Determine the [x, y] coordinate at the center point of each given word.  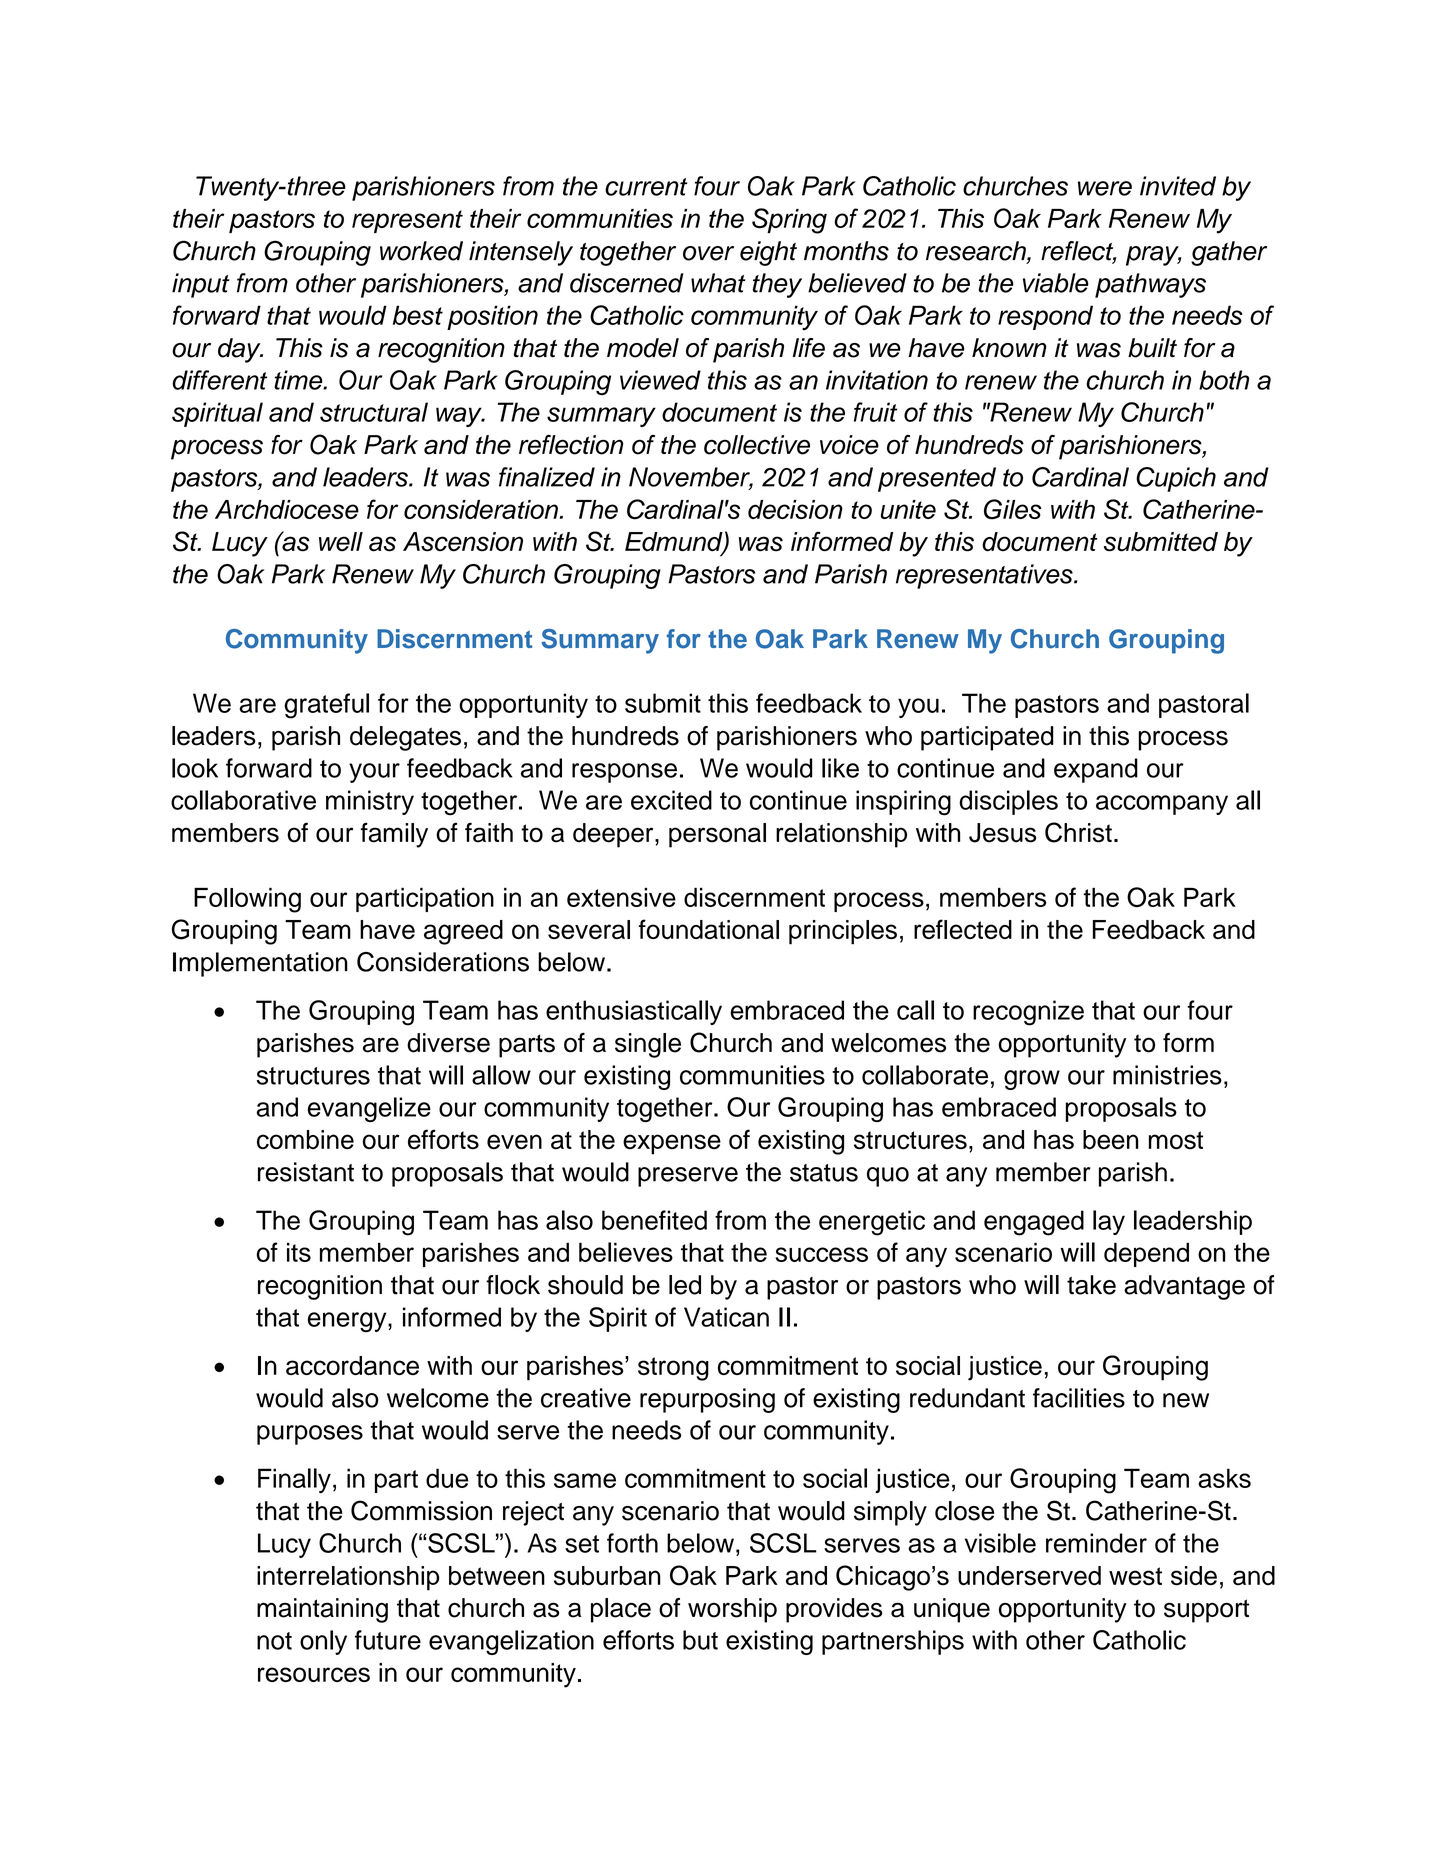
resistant [306, 1172]
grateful [326, 706]
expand [1096, 770]
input [201, 285]
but [700, 1640]
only [323, 1642]
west [1135, 1576]
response [624, 773]
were [1105, 188]
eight [768, 253]
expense [672, 1144]
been [1110, 1140]
